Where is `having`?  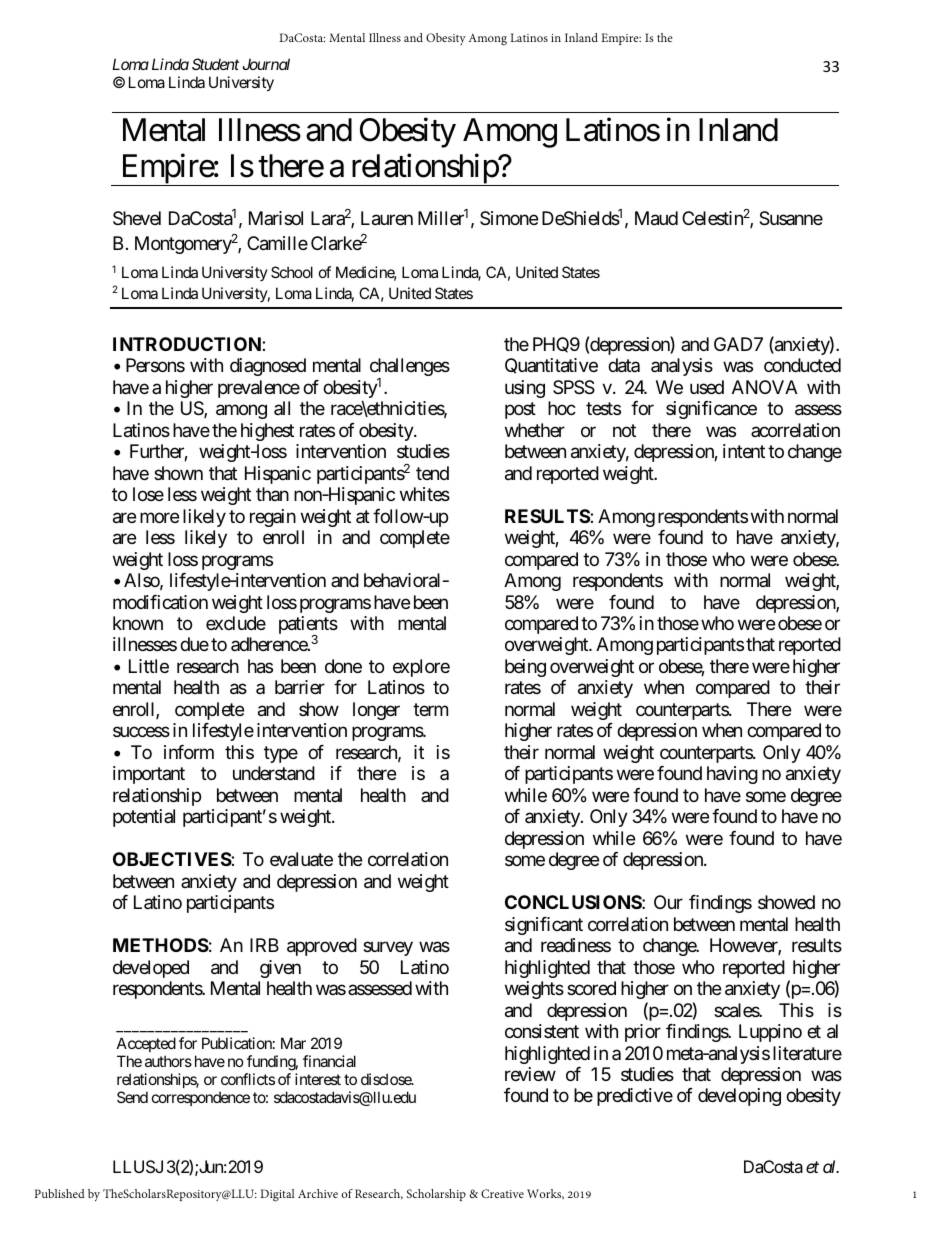
having is located at coordinates (732, 775).
